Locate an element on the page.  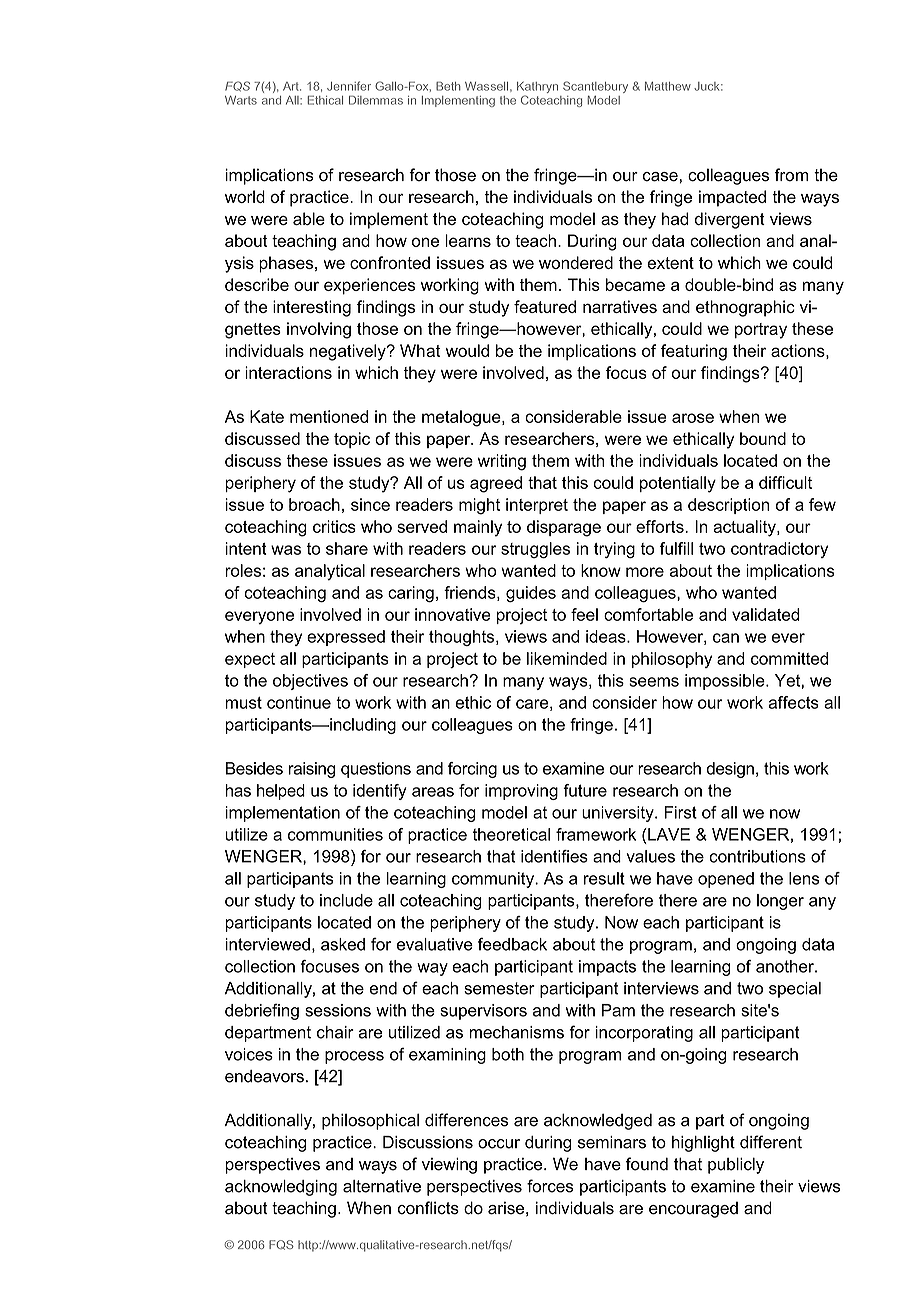
likeminded is located at coordinates (567, 658).
